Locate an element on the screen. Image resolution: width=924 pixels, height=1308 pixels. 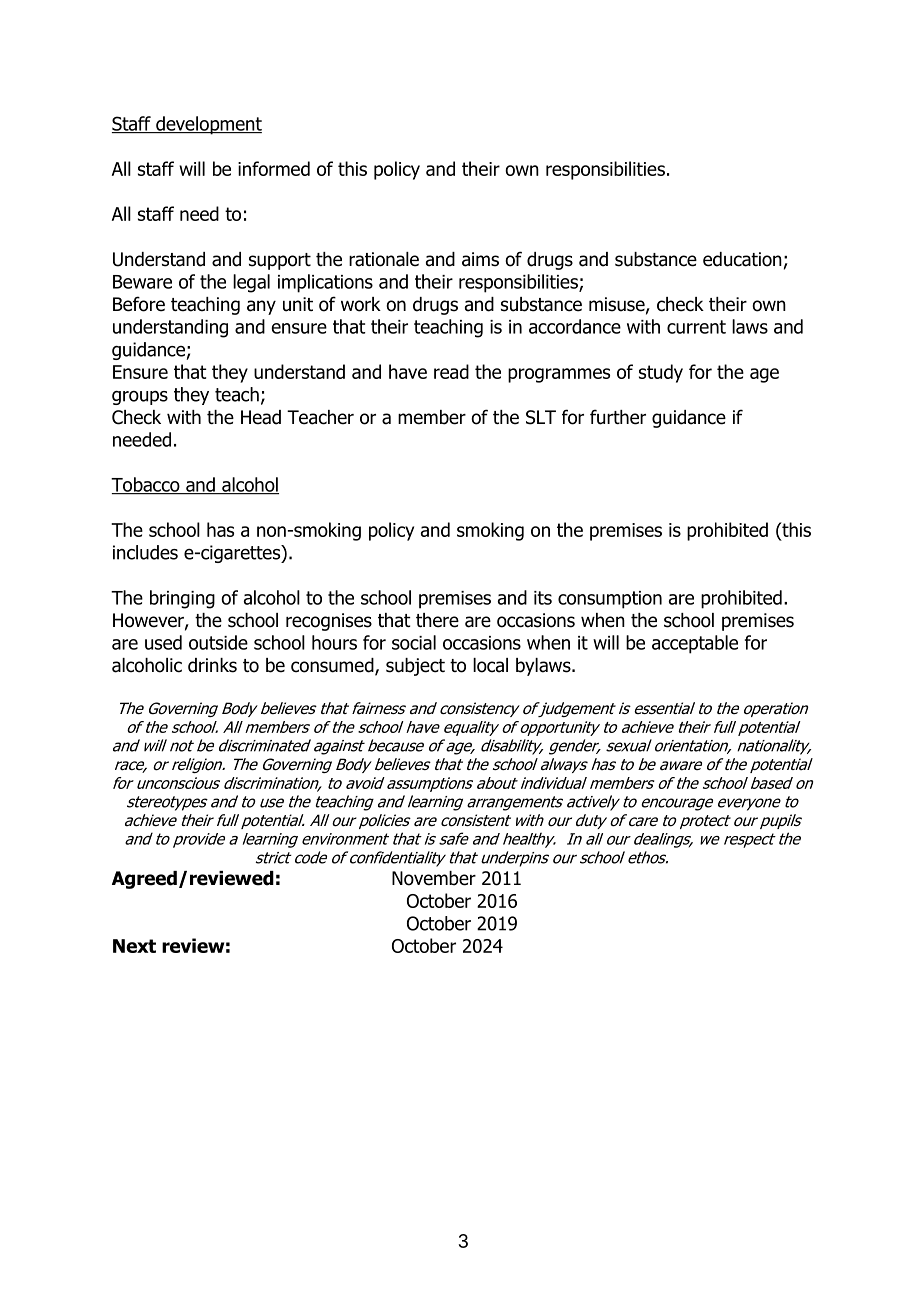
education is located at coordinates (742, 259).
